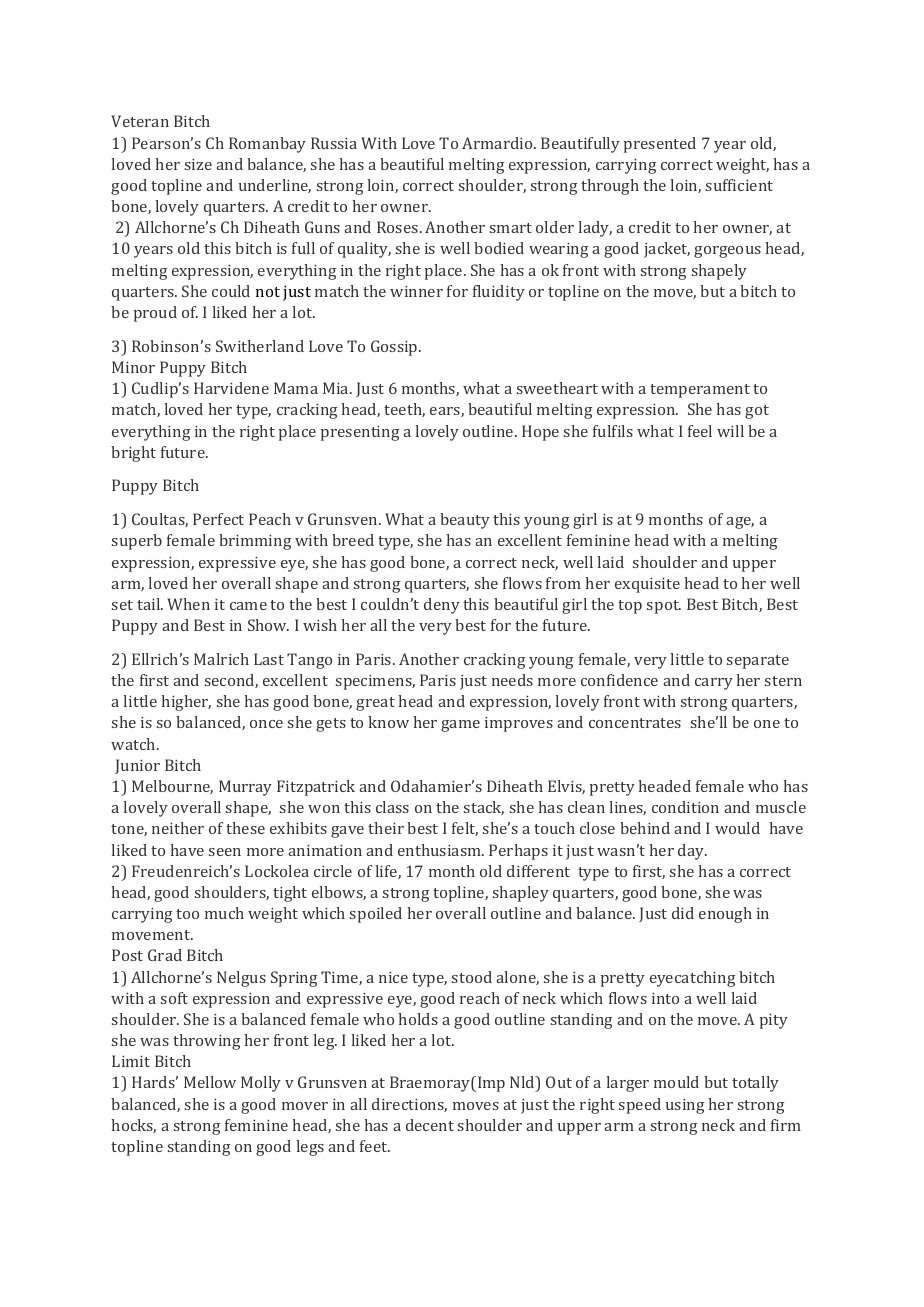  Describe the element at coordinates (198, 164) in the page. I see `size` at that location.
